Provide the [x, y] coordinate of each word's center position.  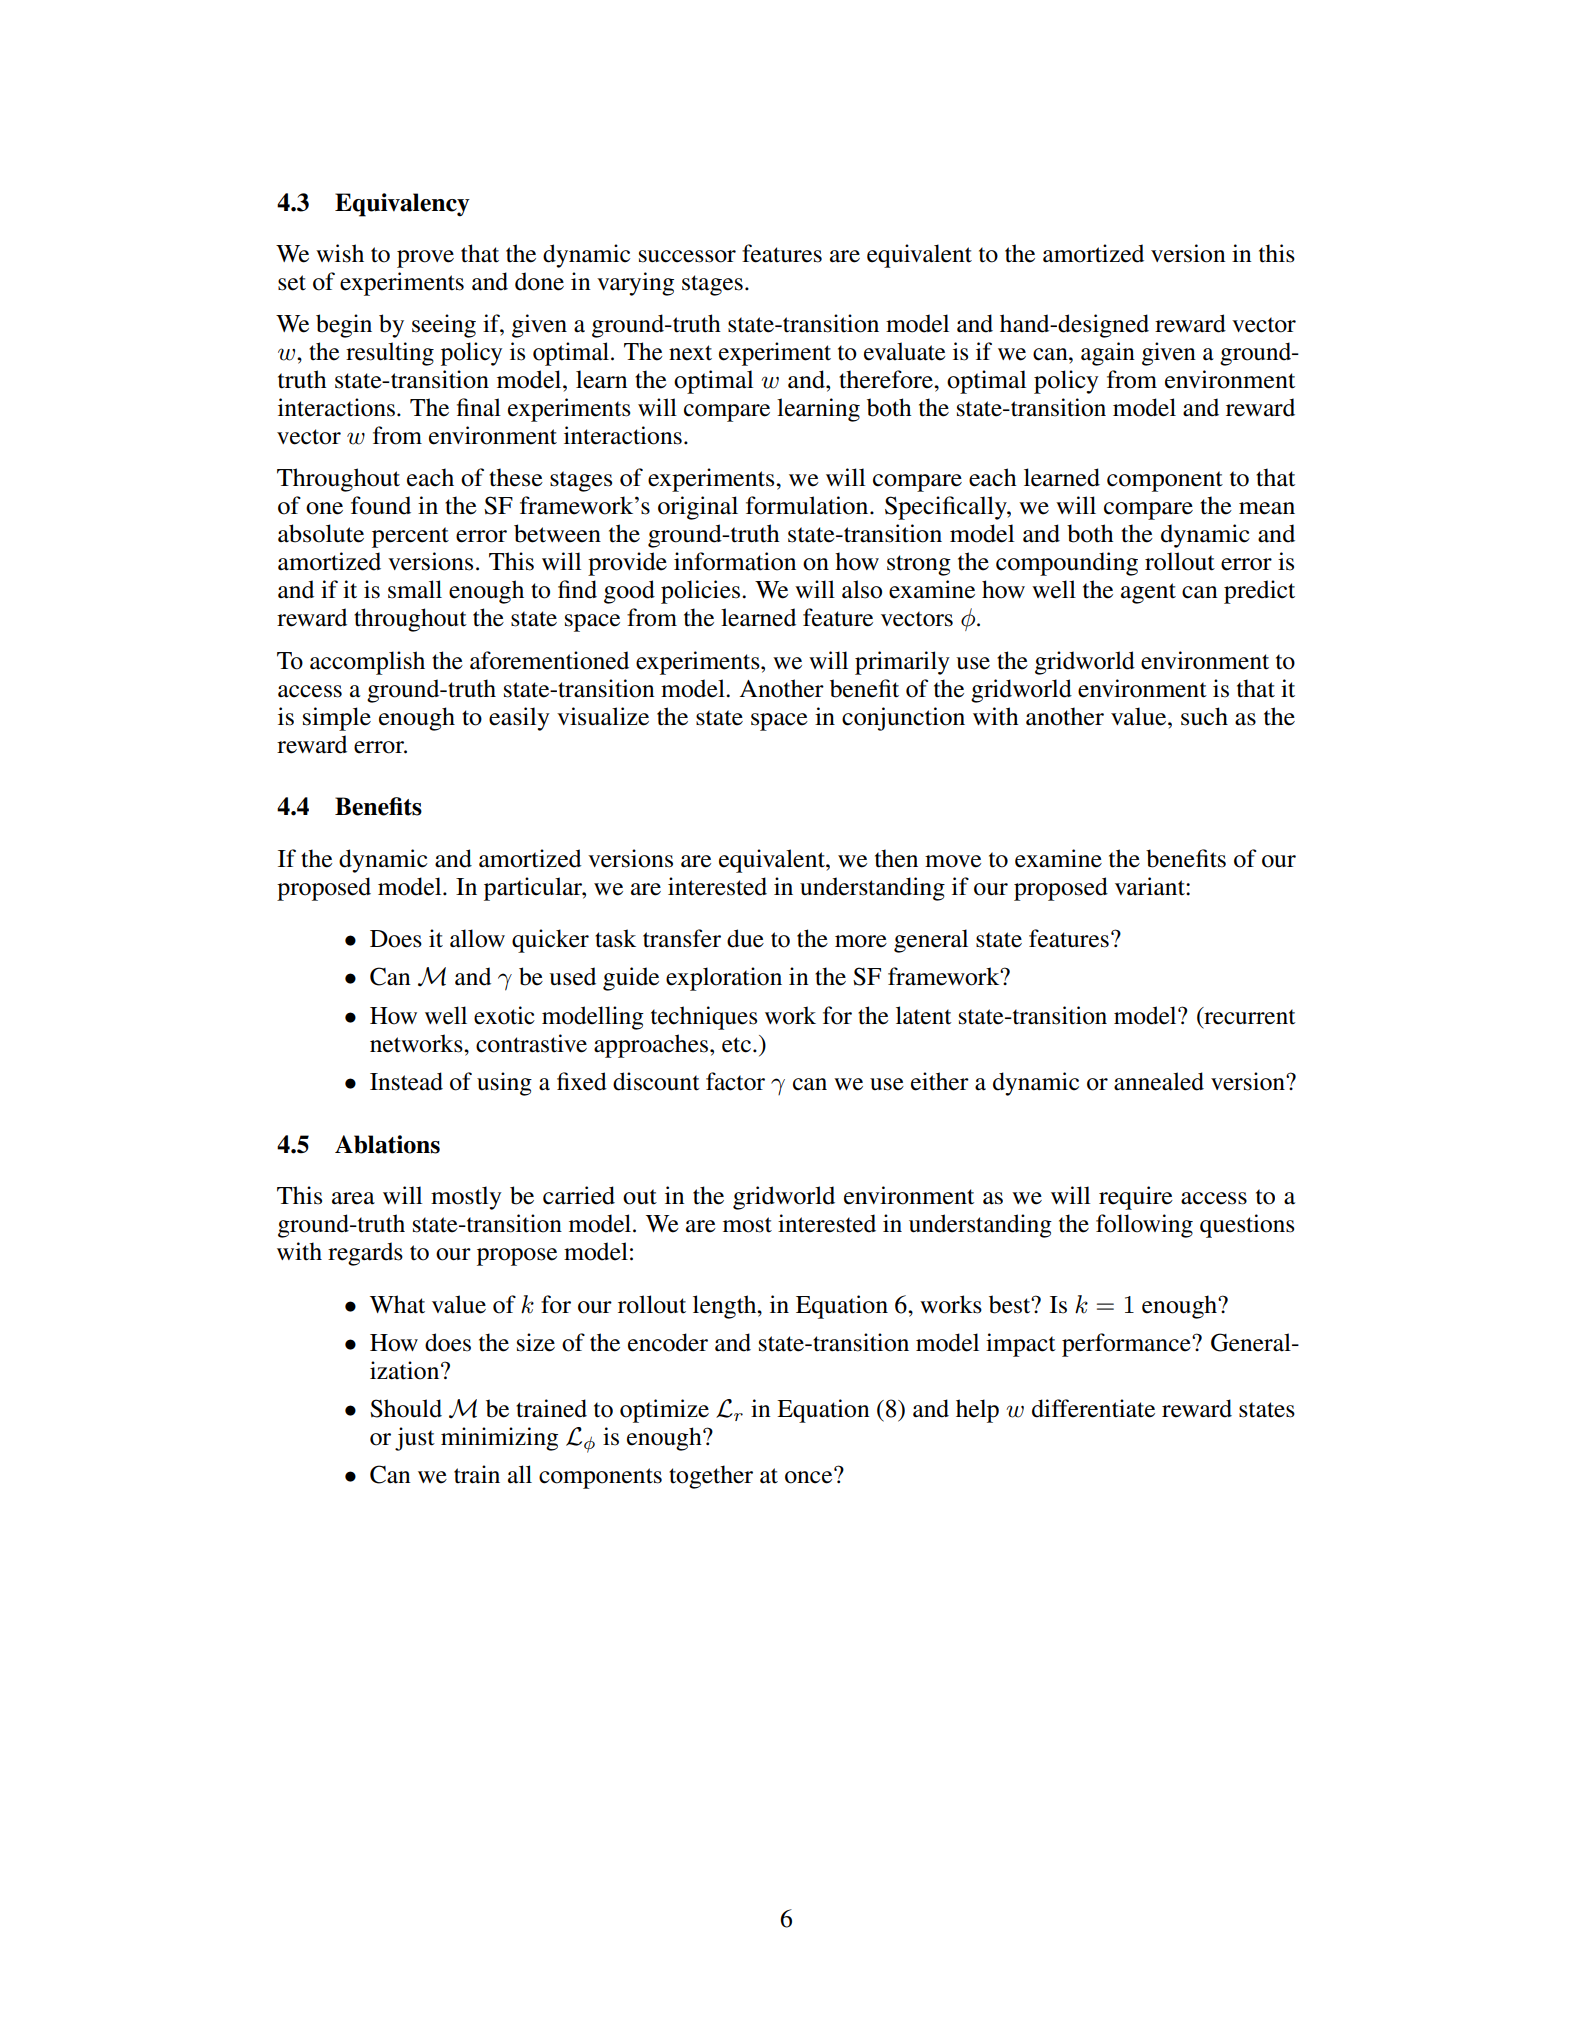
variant [1151, 886]
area [353, 1198]
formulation [808, 505]
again [1108, 354]
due [745, 938]
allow [477, 938]
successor [687, 256]
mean [1267, 508]
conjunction [903, 719]
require [1136, 1198]
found [381, 505]
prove [425, 259]
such [1204, 716]
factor [735, 1081]
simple [337, 719]
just [415, 1439]
